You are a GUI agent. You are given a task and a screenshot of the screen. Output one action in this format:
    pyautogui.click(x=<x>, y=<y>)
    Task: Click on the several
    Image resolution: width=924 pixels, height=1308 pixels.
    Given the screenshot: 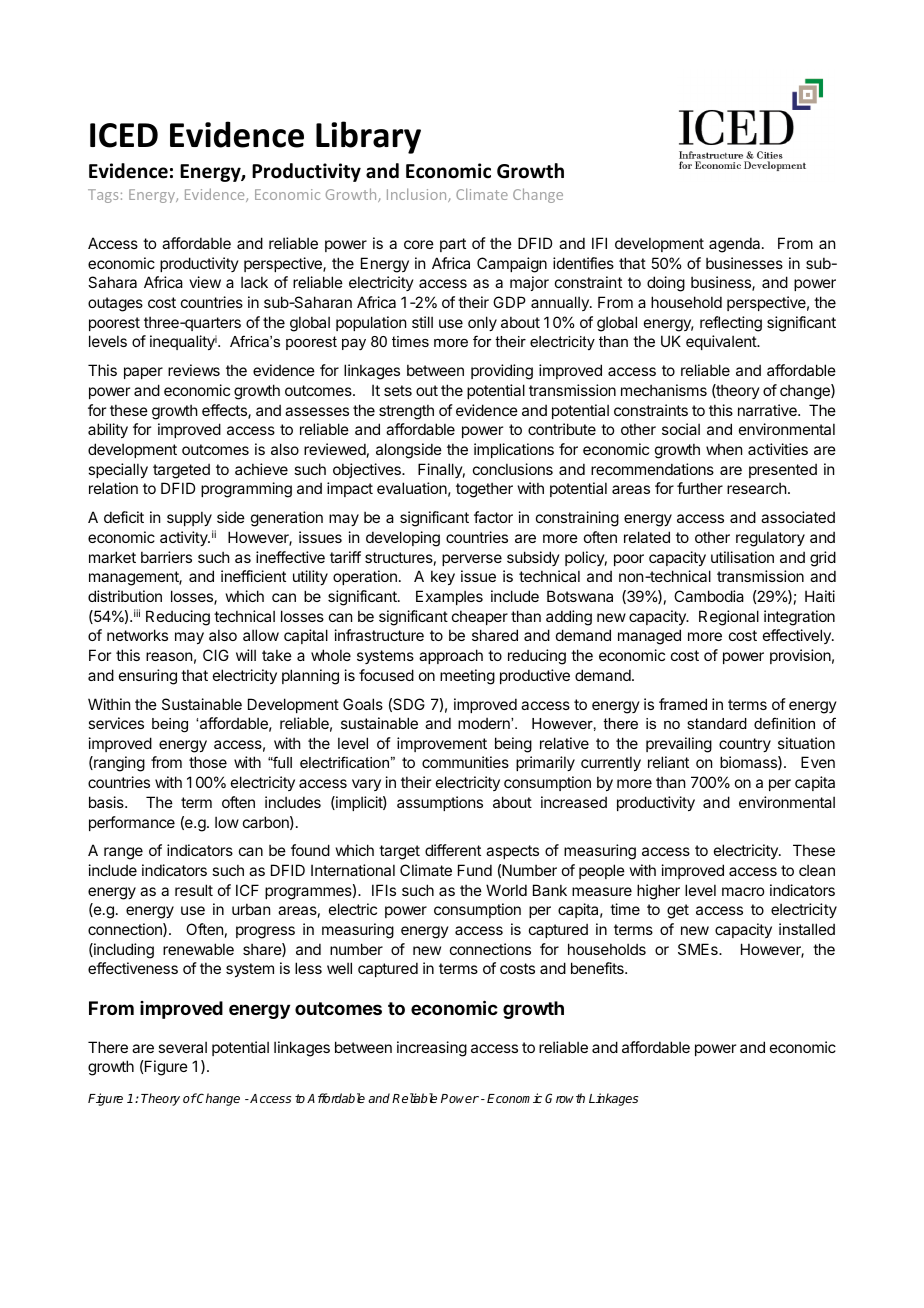 What is the action you would take?
    pyautogui.click(x=182, y=1047)
